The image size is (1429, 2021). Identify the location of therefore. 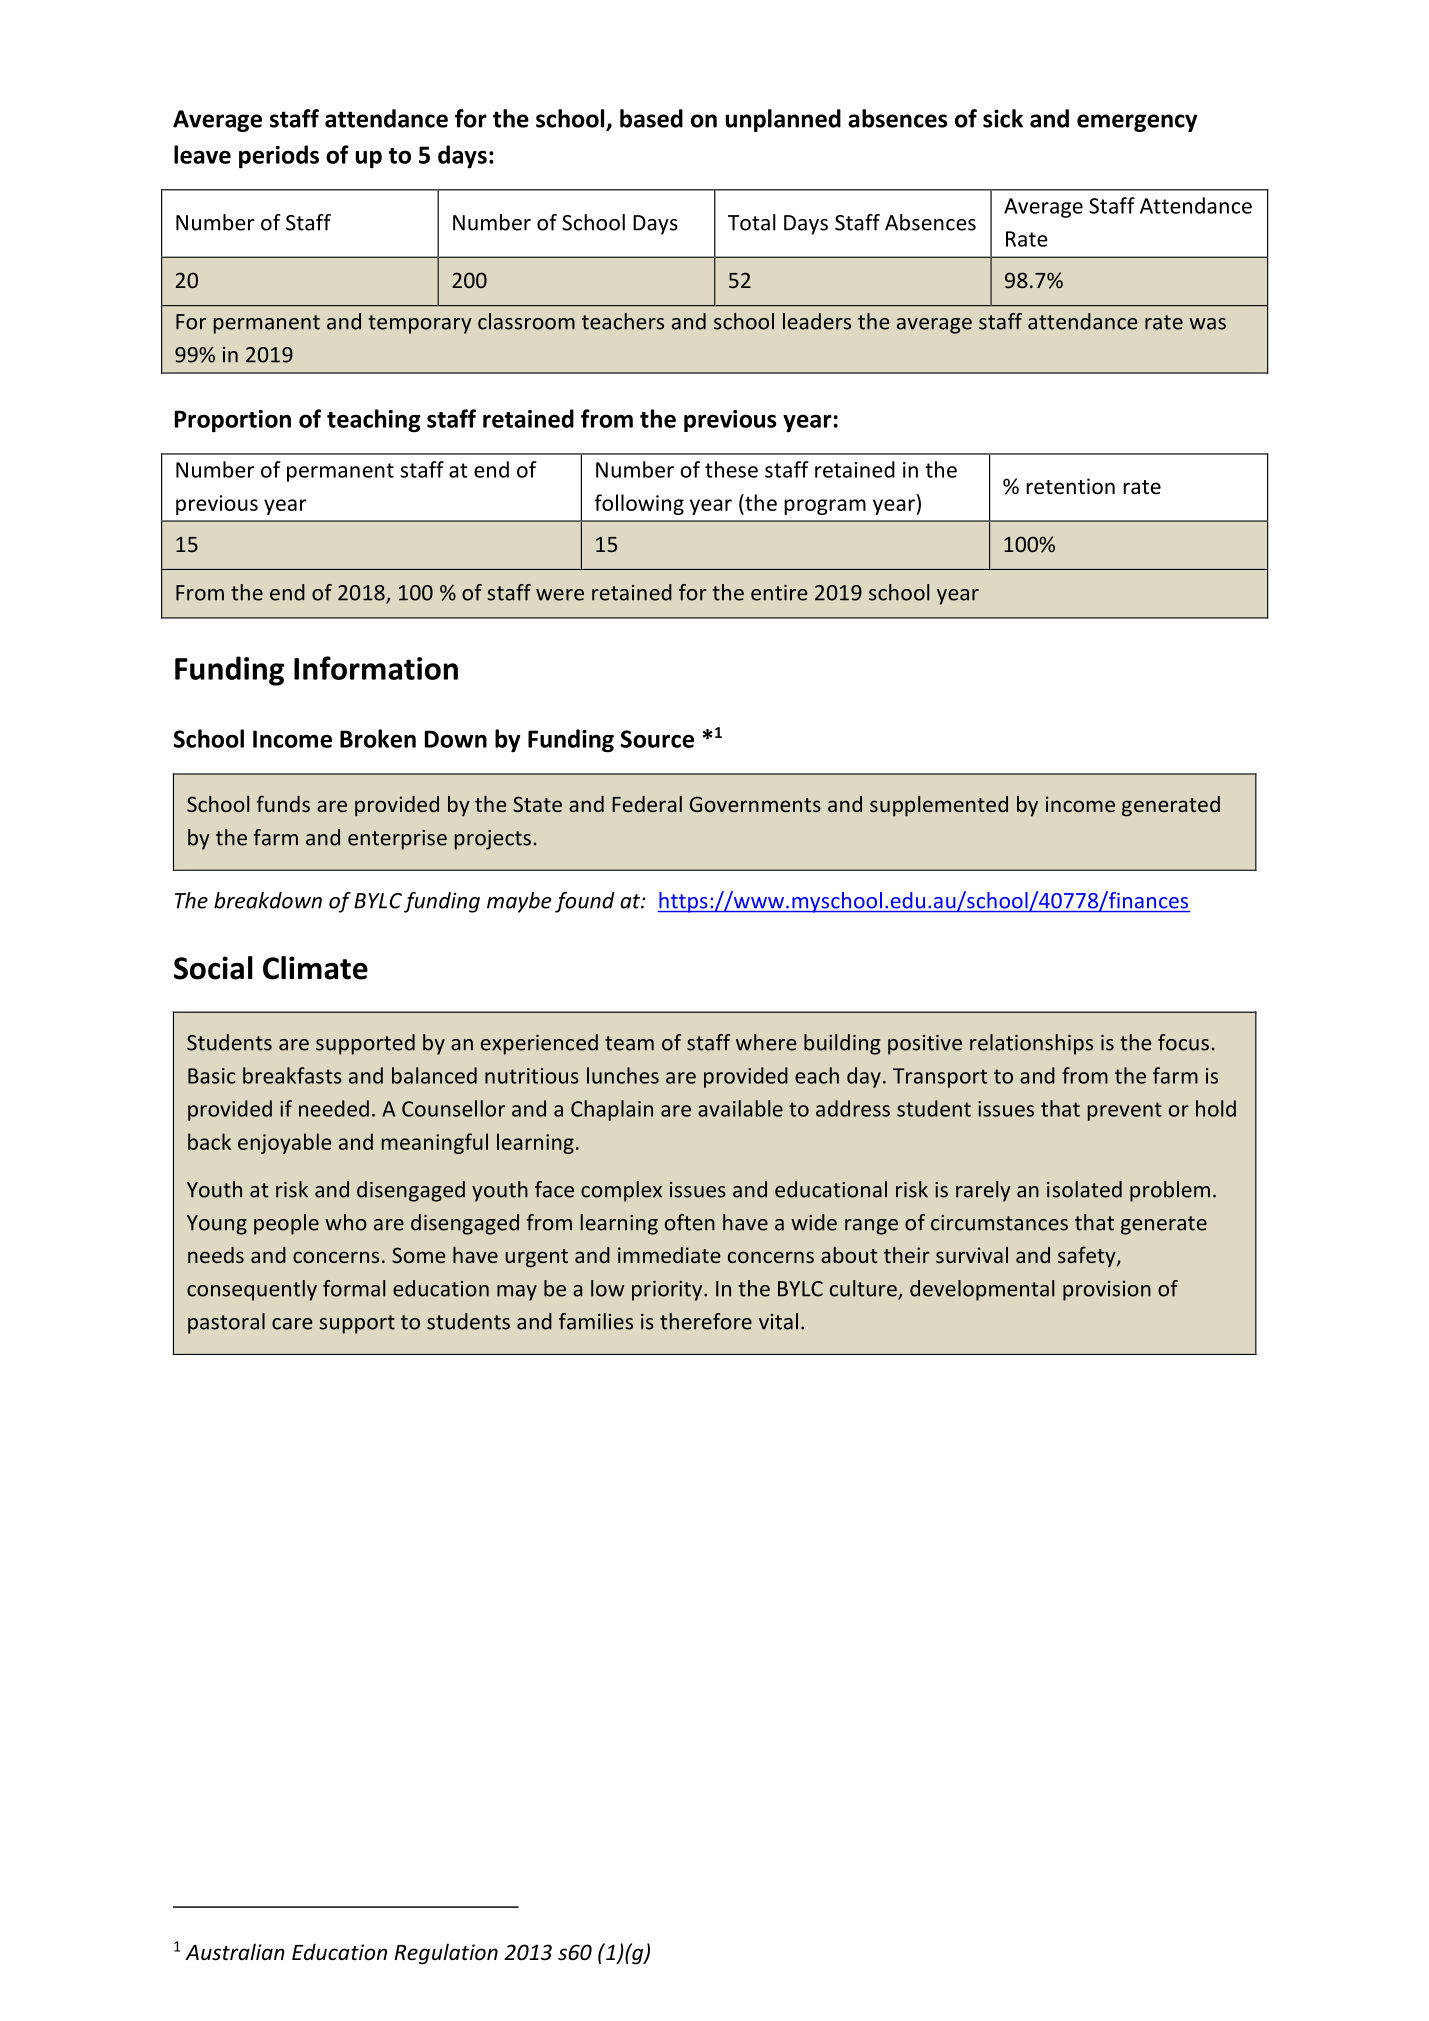
(706, 1321).
